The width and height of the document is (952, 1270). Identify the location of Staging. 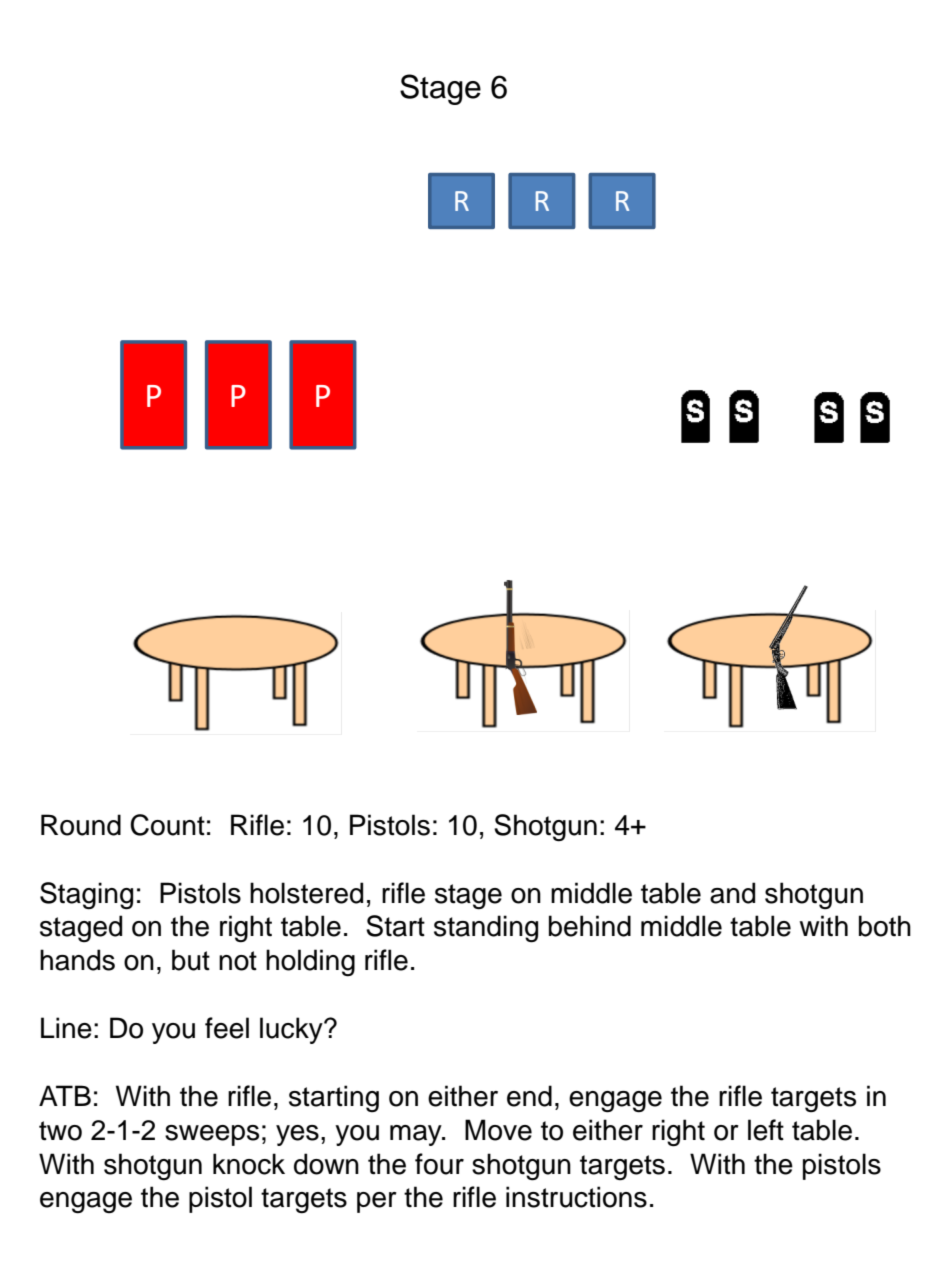
(86, 896).
